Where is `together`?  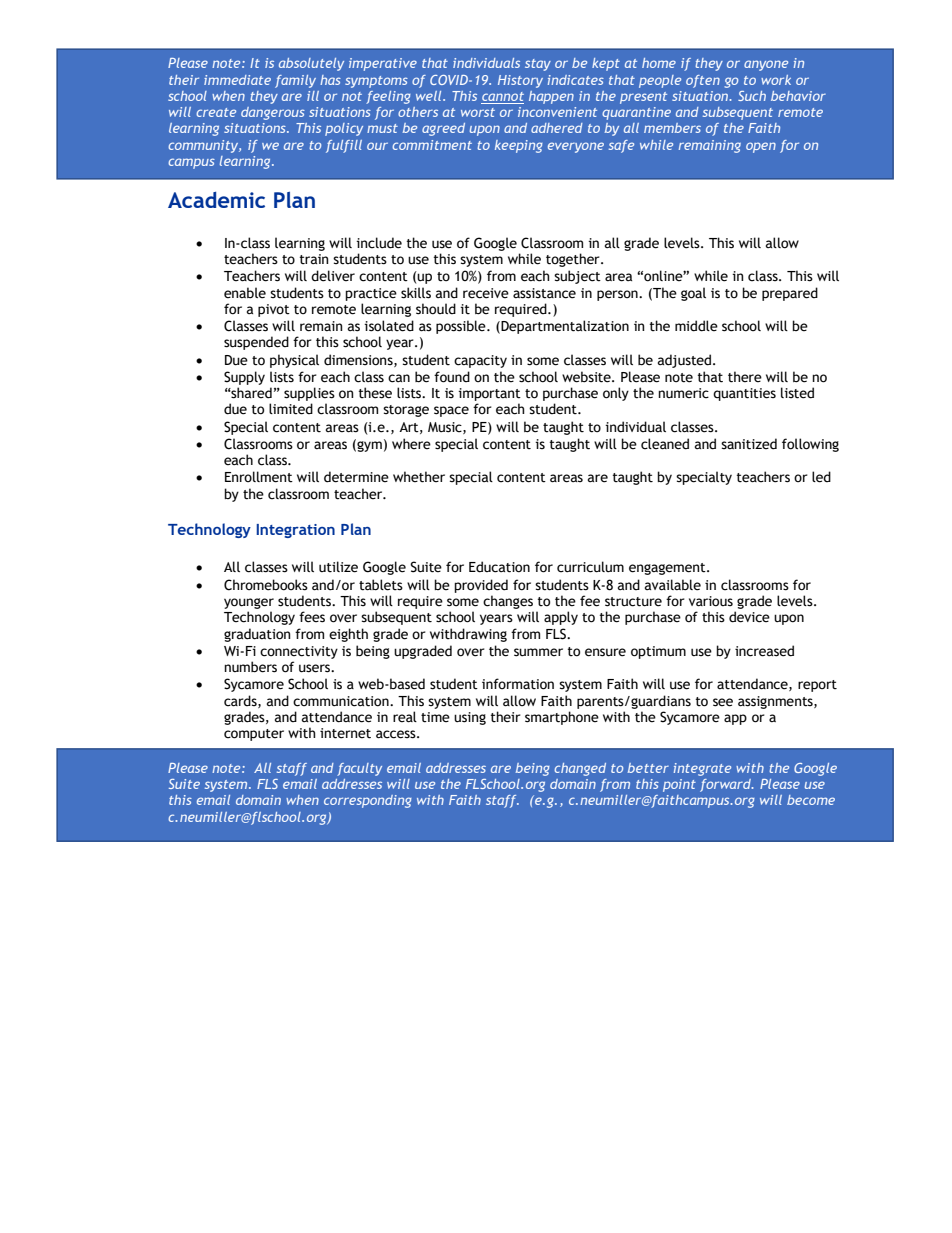
together is located at coordinates (574, 260).
